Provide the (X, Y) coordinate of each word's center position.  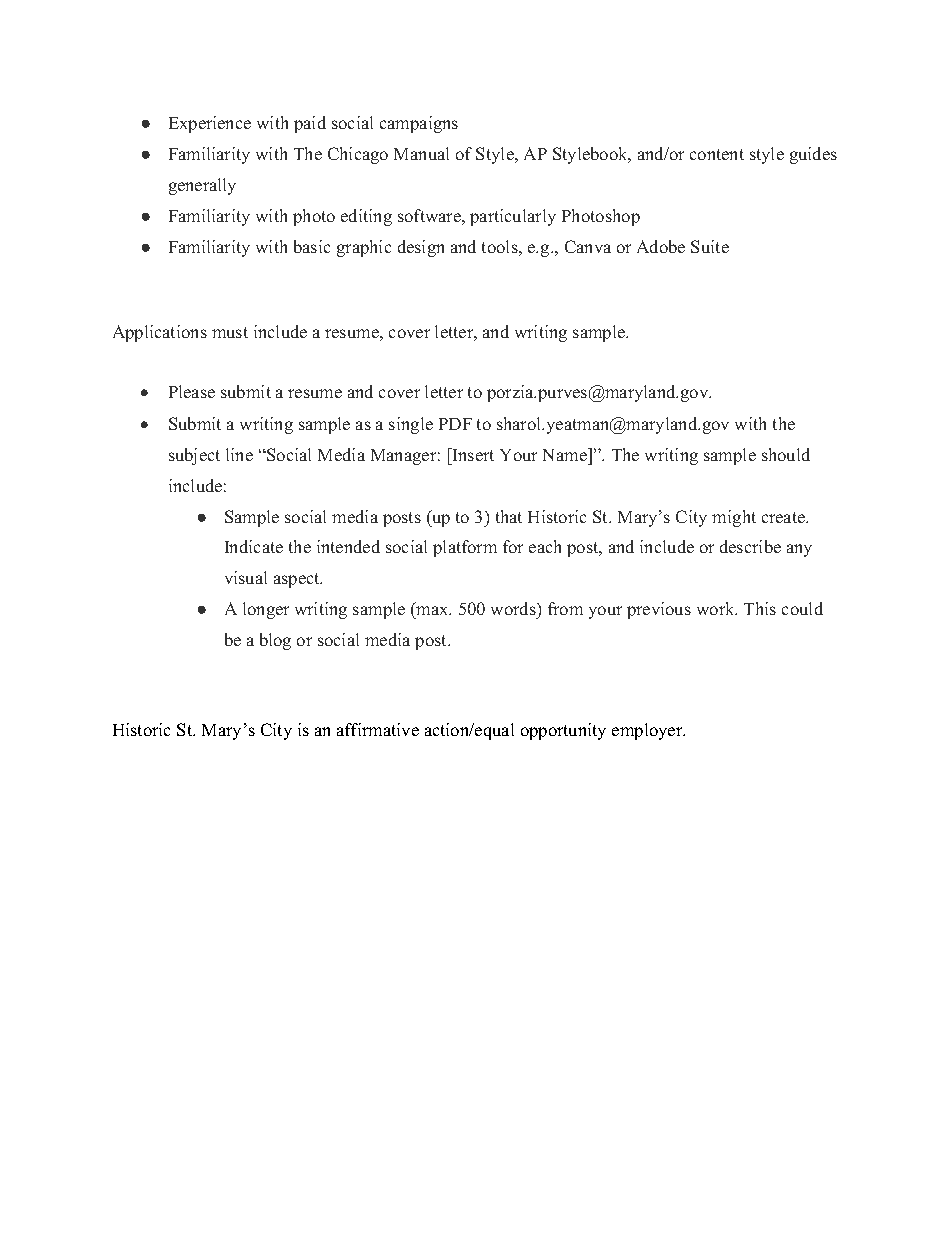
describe (750, 546)
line (239, 454)
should (786, 454)
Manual (421, 153)
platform (465, 548)
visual (246, 577)
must (230, 332)
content (717, 154)
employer (648, 731)
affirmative (378, 729)
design (421, 248)
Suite (710, 246)
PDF (455, 424)
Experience (210, 124)
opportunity (563, 731)
